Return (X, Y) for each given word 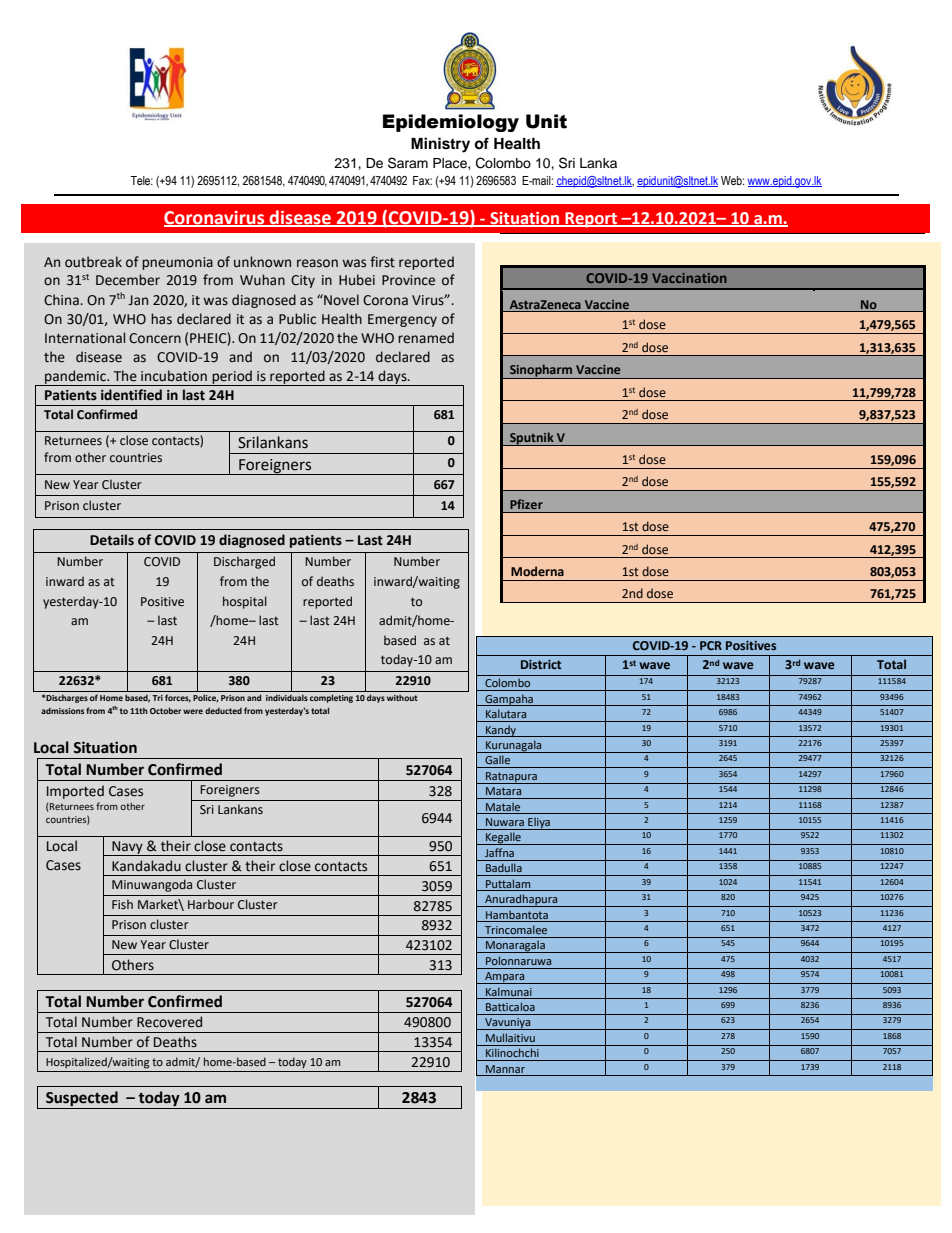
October (165, 710)
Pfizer (526, 504)
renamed (426, 338)
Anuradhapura (521, 900)
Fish (122, 904)
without (402, 698)
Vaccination (689, 278)
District (541, 664)
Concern (155, 338)
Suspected (82, 1098)
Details (112, 540)
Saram (408, 163)
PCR (711, 645)
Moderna (537, 571)
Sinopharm (541, 371)
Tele (141, 180)
